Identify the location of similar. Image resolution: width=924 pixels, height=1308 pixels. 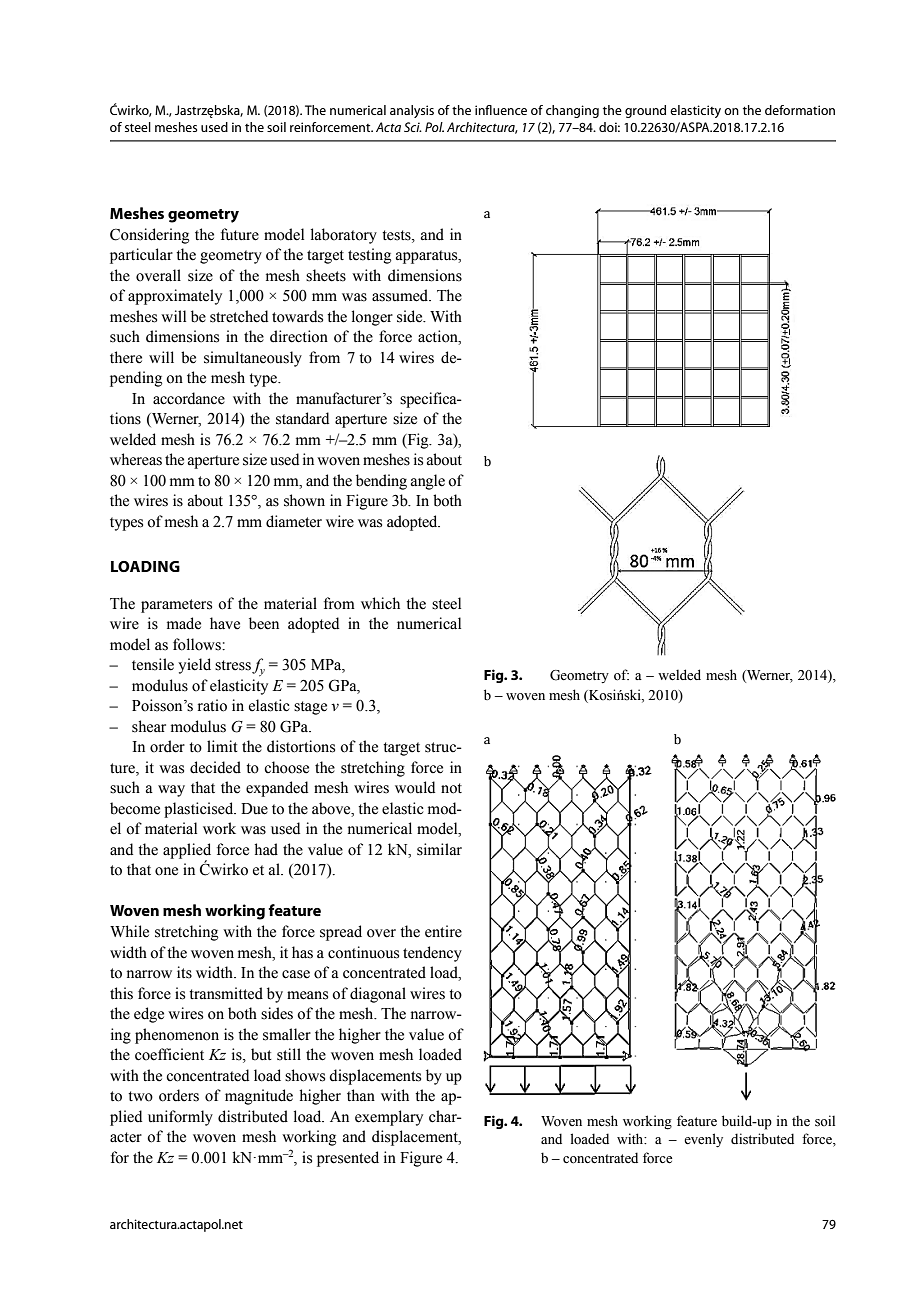
(439, 849).
